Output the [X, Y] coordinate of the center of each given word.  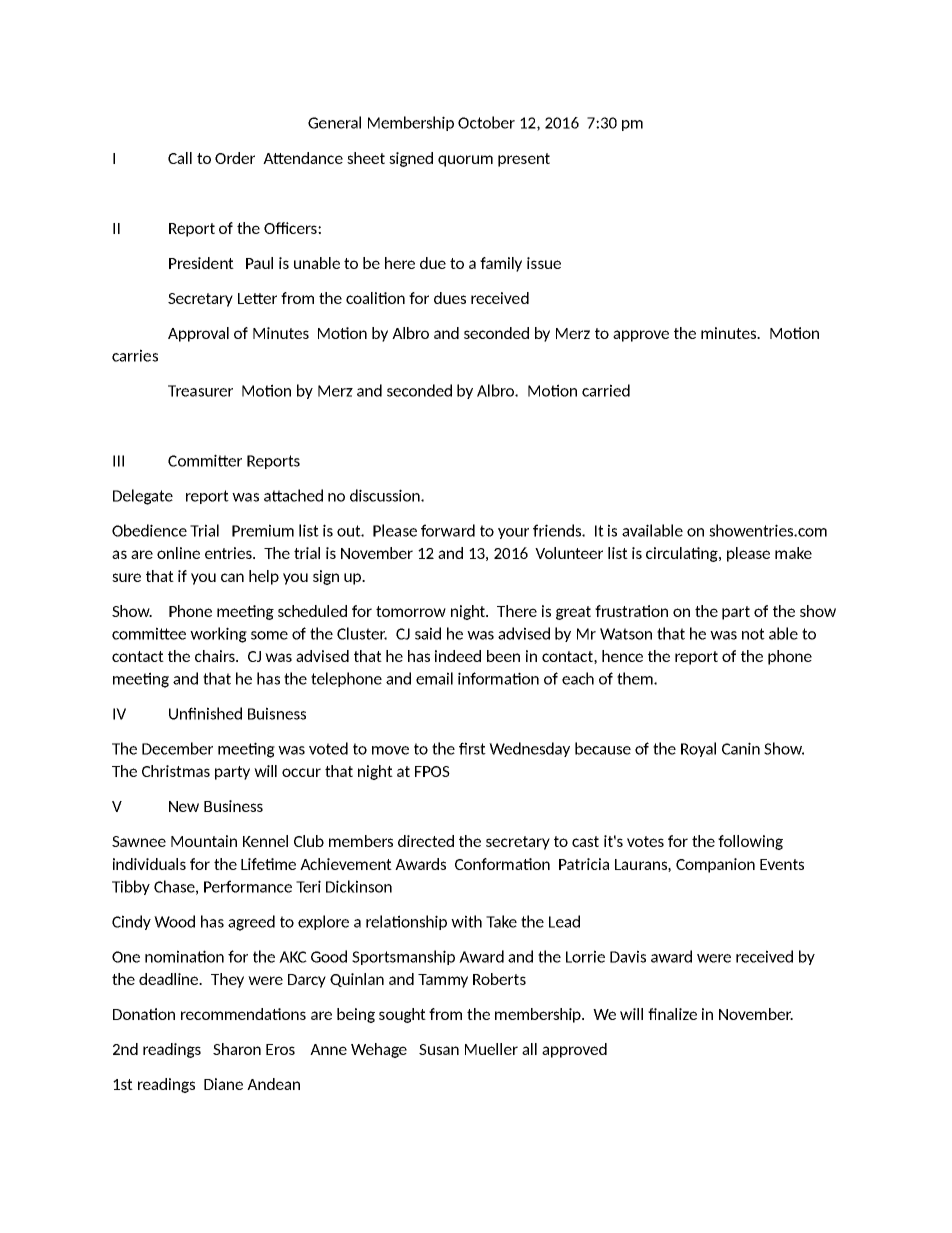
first [472, 748]
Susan [439, 1049]
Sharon [237, 1049]
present [524, 160]
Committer [205, 460]
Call [180, 158]
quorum [465, 161]
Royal [698, 749]
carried [606, 390]
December [177, 748]
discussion [386, 495]
